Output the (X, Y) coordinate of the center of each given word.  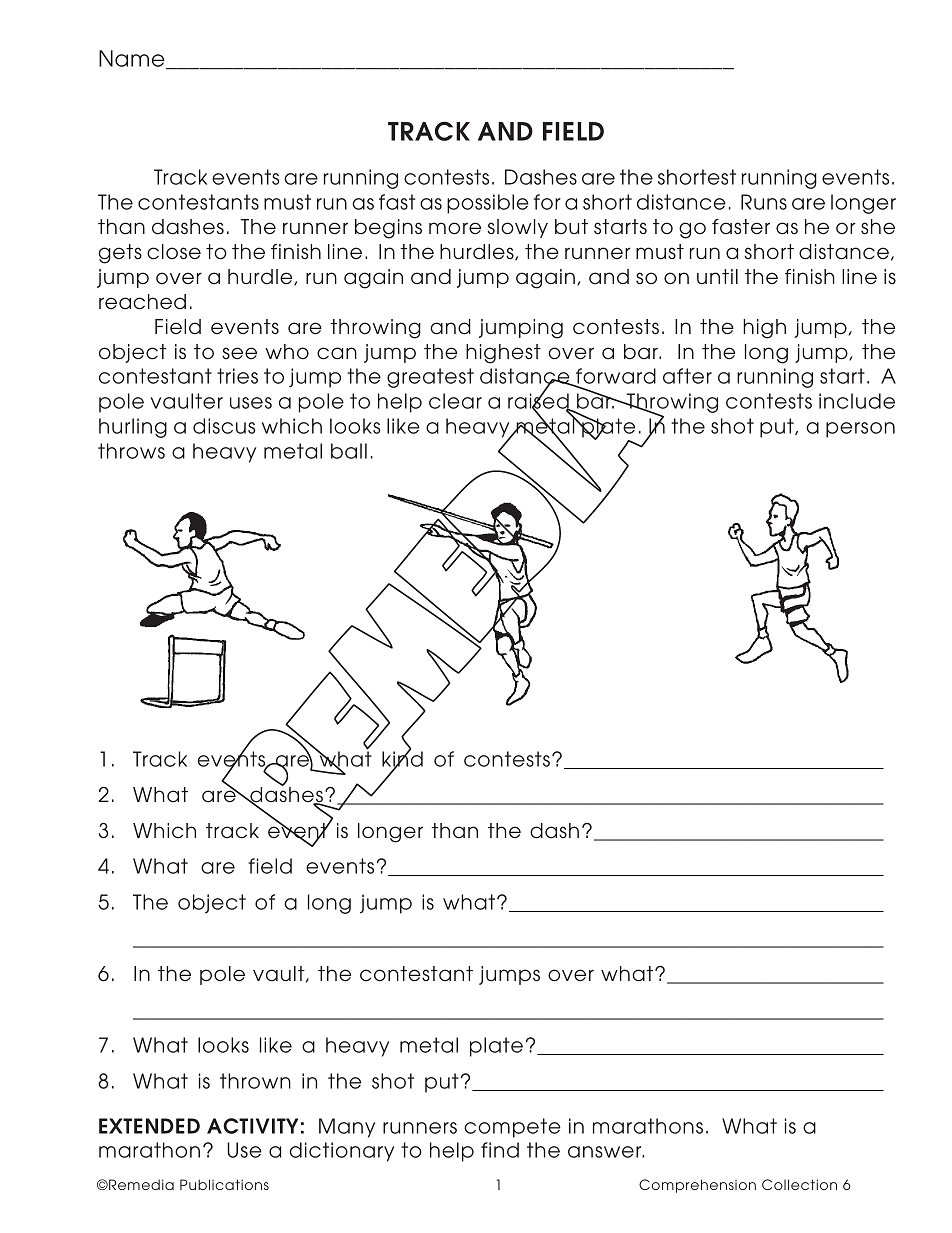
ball (349, 451)
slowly (518, 228)
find (500, 1150)
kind (402, 759)
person (860, 430)
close (174, 252)
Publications (224, 1184)
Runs (764, 202)
